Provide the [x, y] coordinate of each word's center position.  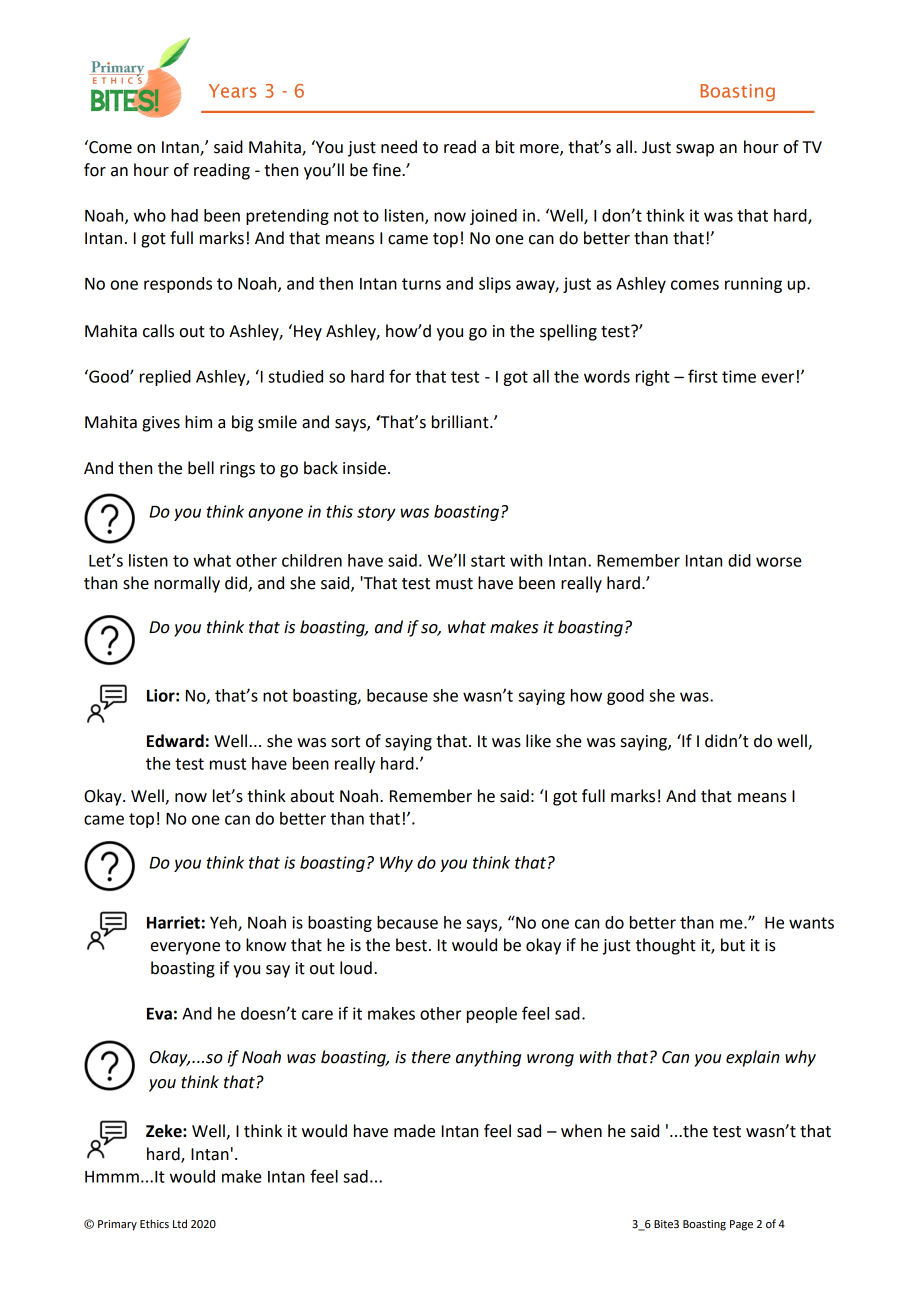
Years [232, 91]
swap [695, 150]
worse [779, 562]
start [488, 561]
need [399, 147]
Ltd [180, 1223]
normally [187, 584]
